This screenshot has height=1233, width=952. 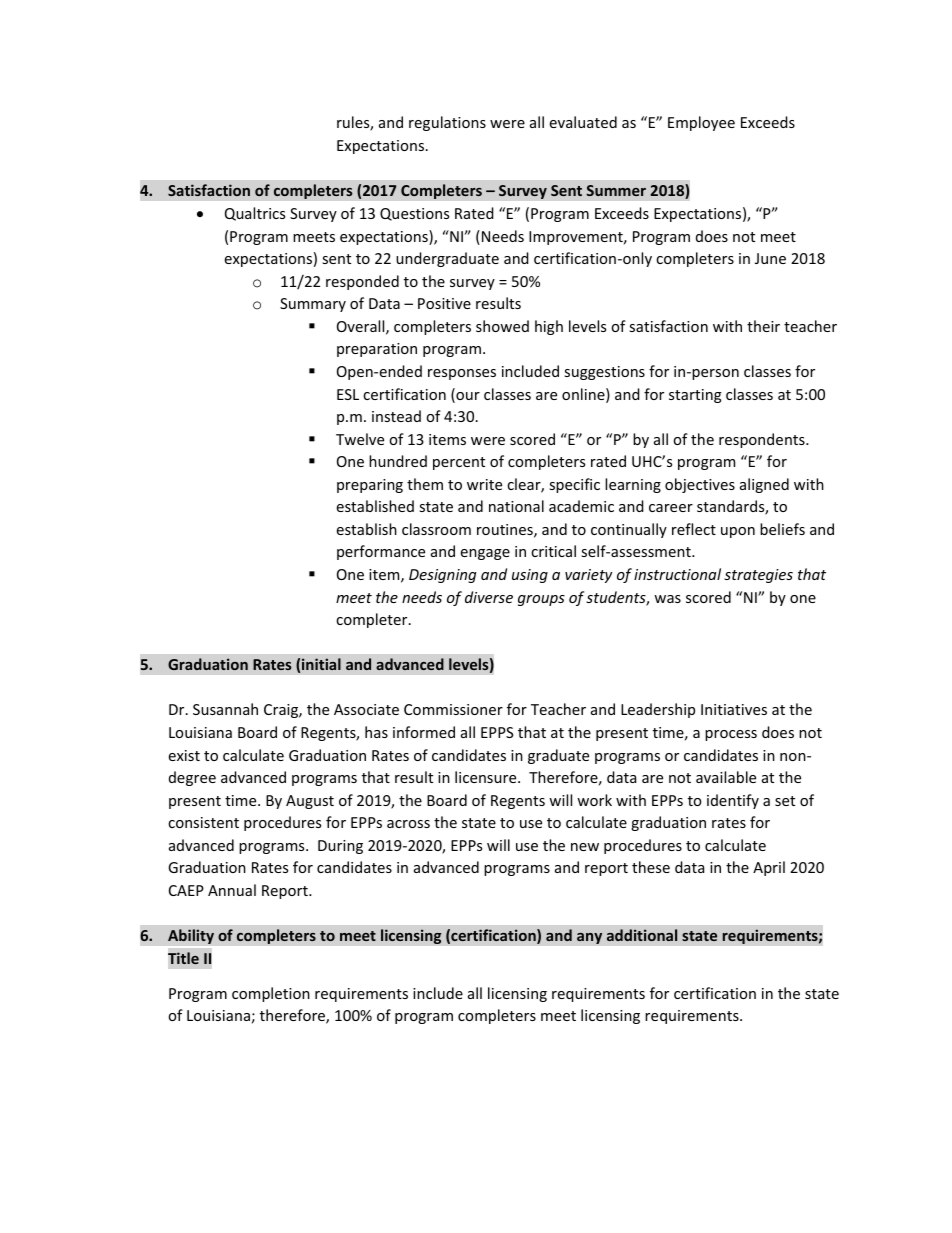 What do you see at coordinates (459, 463) in the screenshot?
I see `percent` at bounding box center [459, 463].
